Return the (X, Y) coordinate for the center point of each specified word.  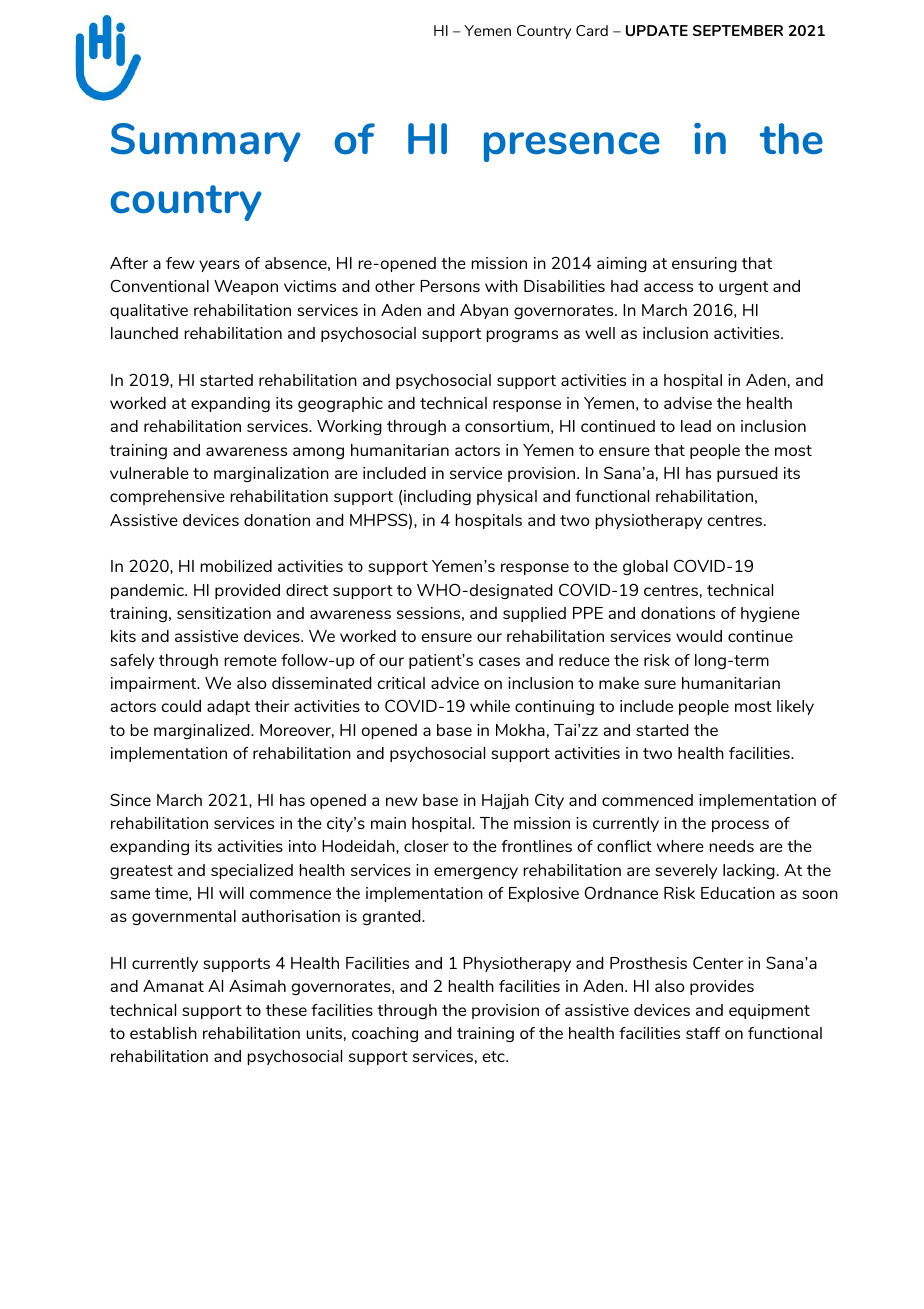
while (490, 706)
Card (592, 30)
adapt (228, 707)
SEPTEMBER (738, 30)
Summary (206, 142)
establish (163, 1033)
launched (144, 333)
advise (688, 403)
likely (795, 707)
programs (522, 336)
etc (495, 1056)
